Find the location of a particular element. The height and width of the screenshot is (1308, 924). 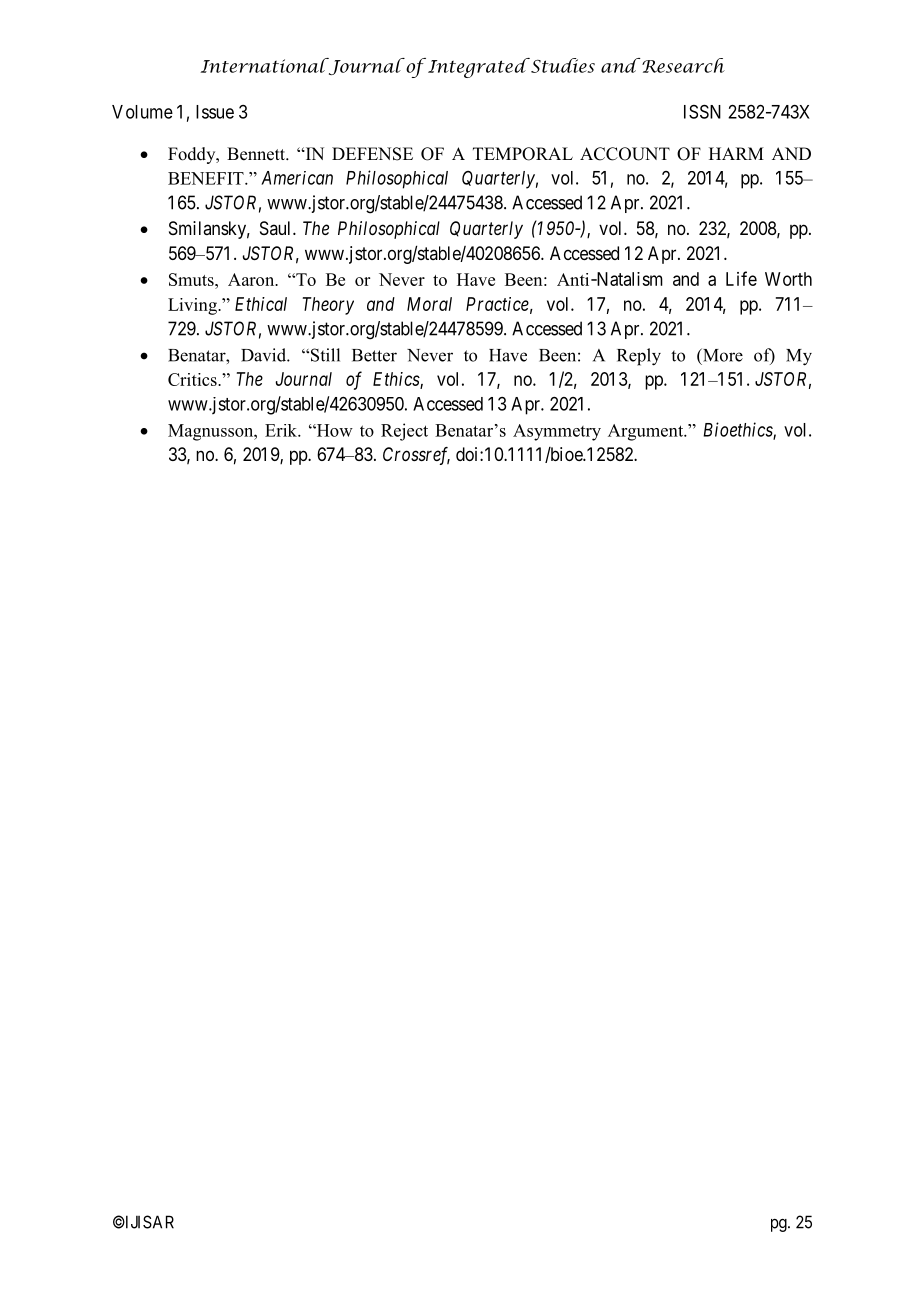

Research is located at coordinates (682, 65).
